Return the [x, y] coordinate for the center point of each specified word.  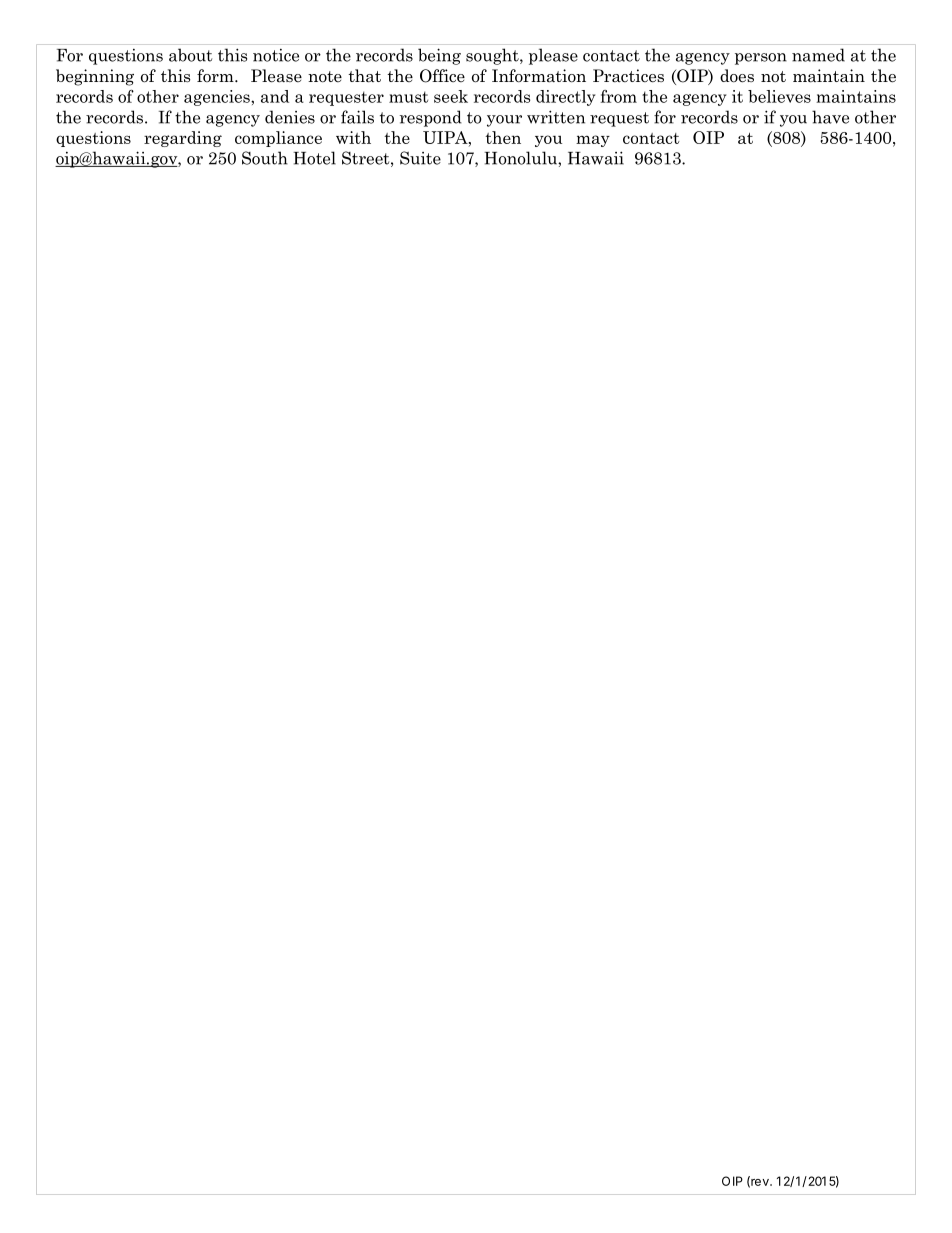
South [265, 158]
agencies [218, 98]
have [830, 117]
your [504, 121]
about [190, 55]
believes [779, 96]
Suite [420, 158]
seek [451, 96]
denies [290, 117]
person [761, 59]
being [439, 56]
